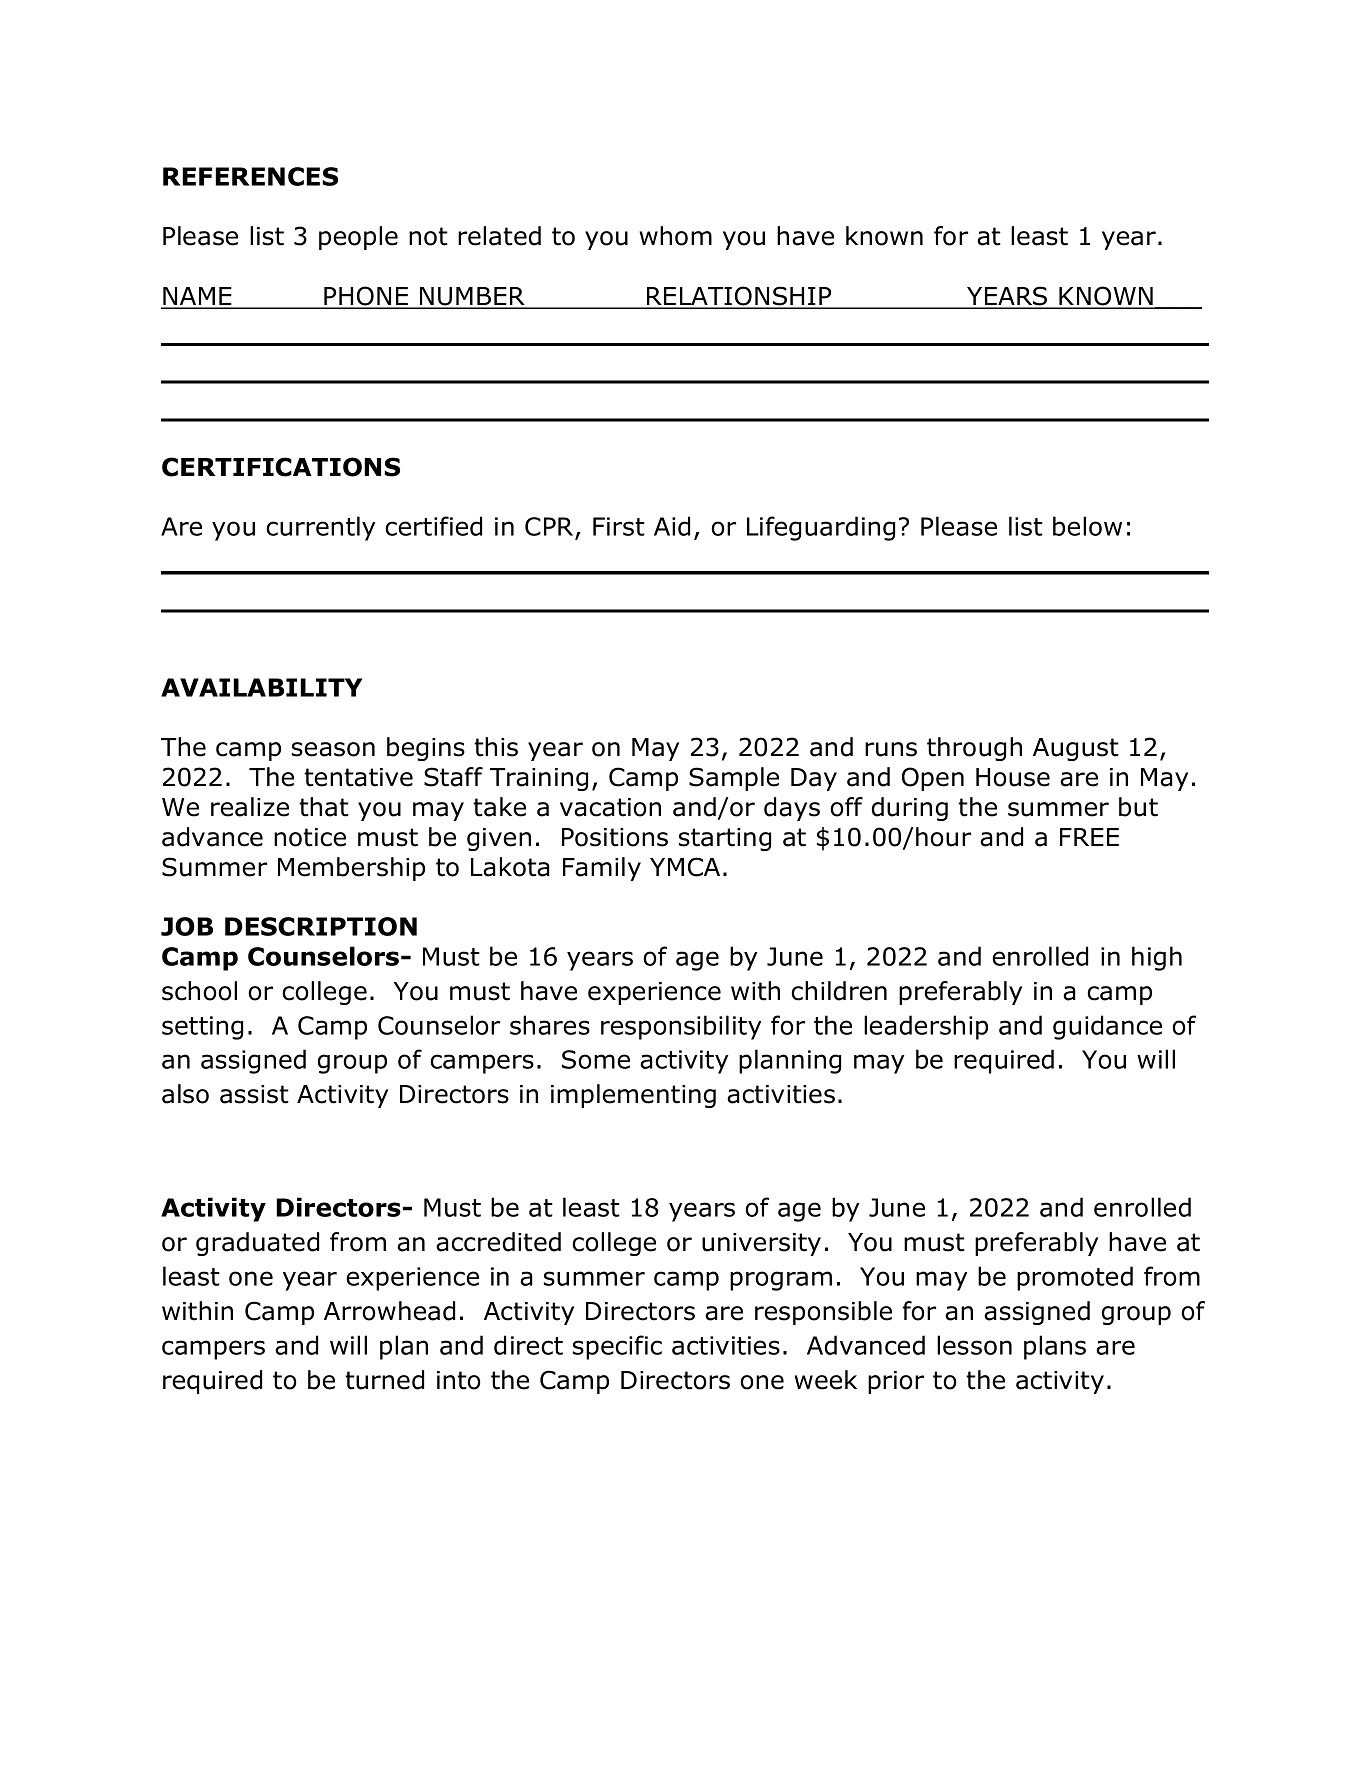 The width and height of the image is (1370, 1772). What do you see at coordinates (675, 236) in the image?
I see `whom` at bounding box center [675, 236].
